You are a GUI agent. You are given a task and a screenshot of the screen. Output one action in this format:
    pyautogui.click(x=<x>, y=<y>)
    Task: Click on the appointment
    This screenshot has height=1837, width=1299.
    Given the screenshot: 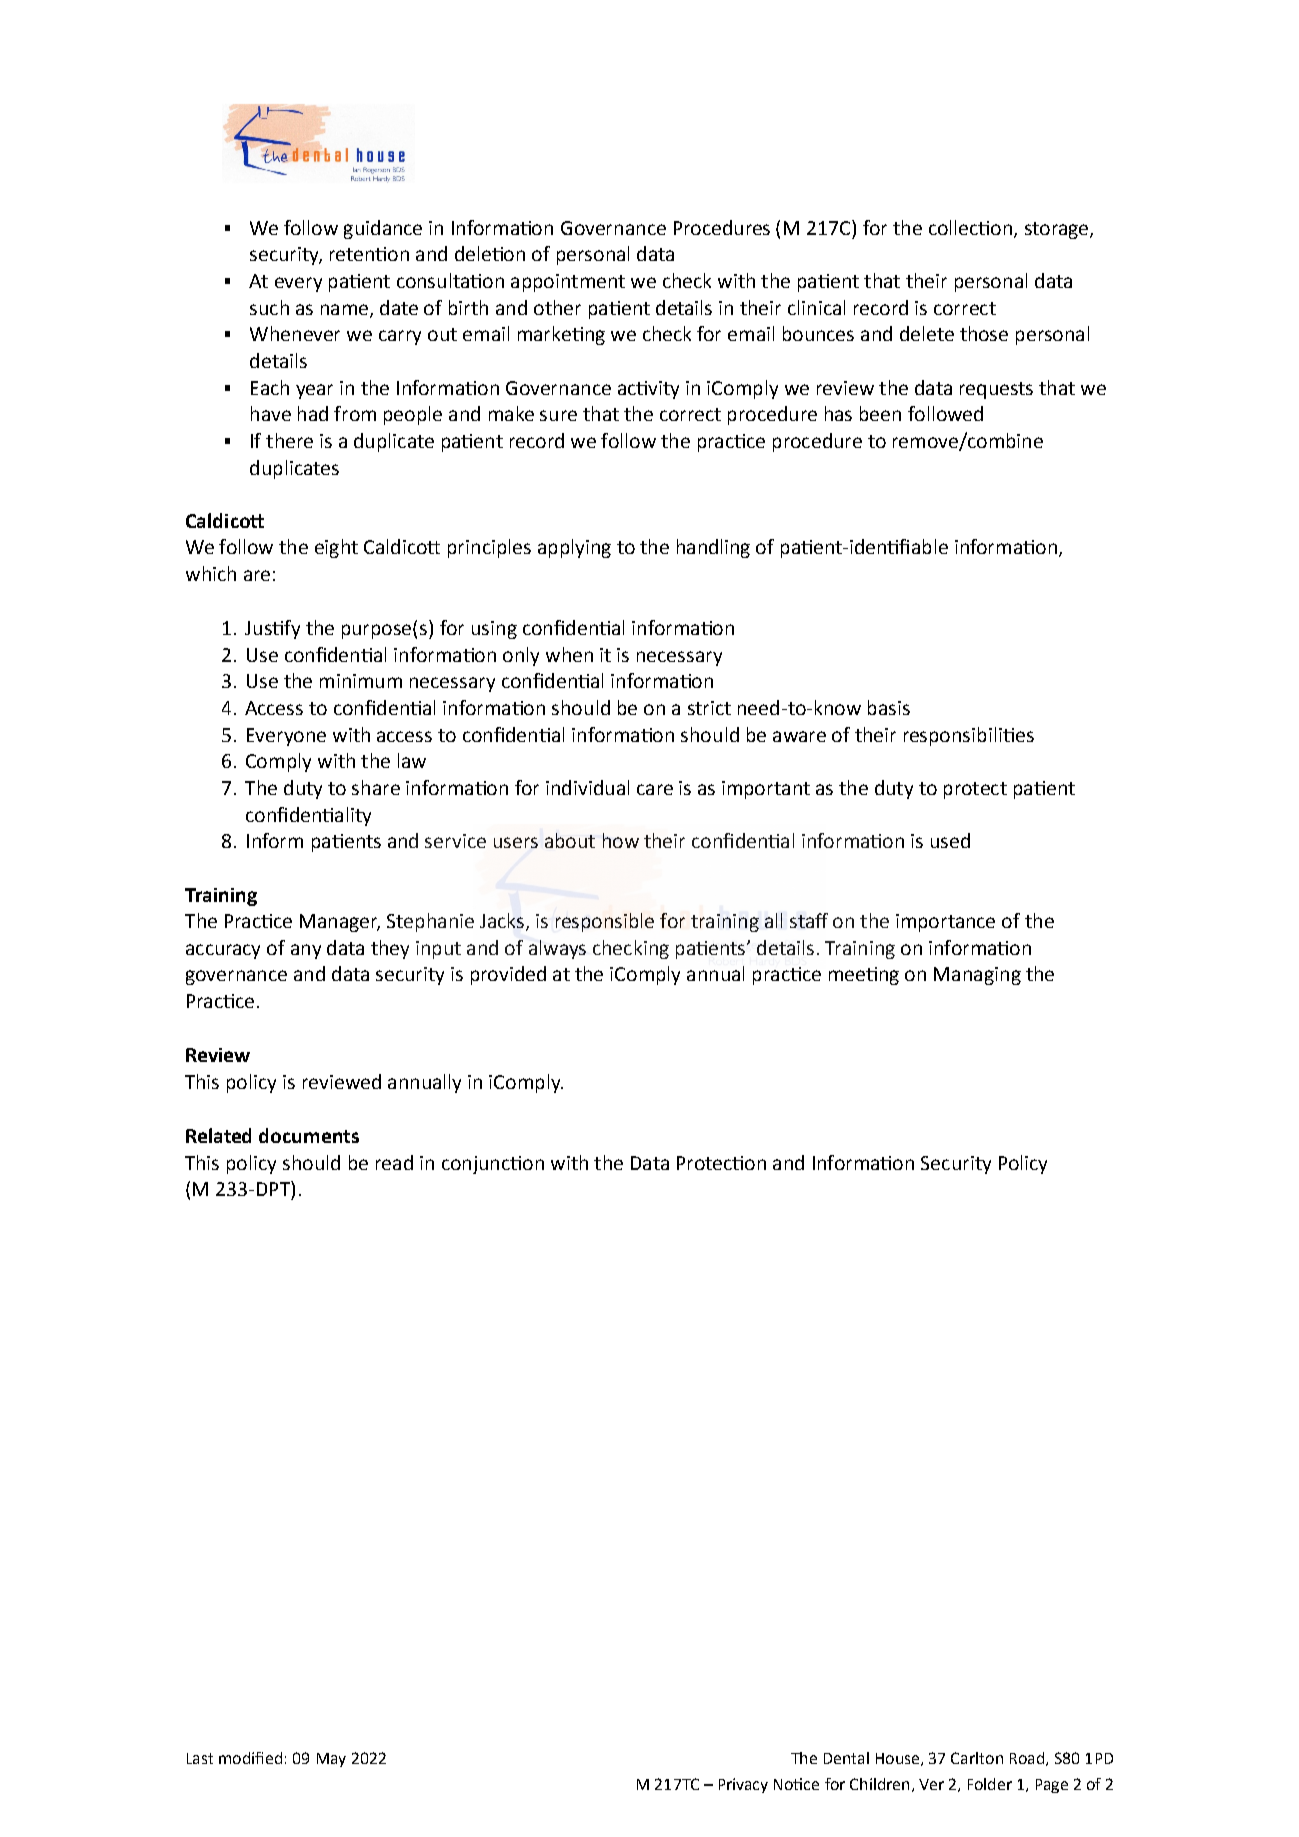 What is the action you would take?
    pyautogui.click(x=568, y=283)
